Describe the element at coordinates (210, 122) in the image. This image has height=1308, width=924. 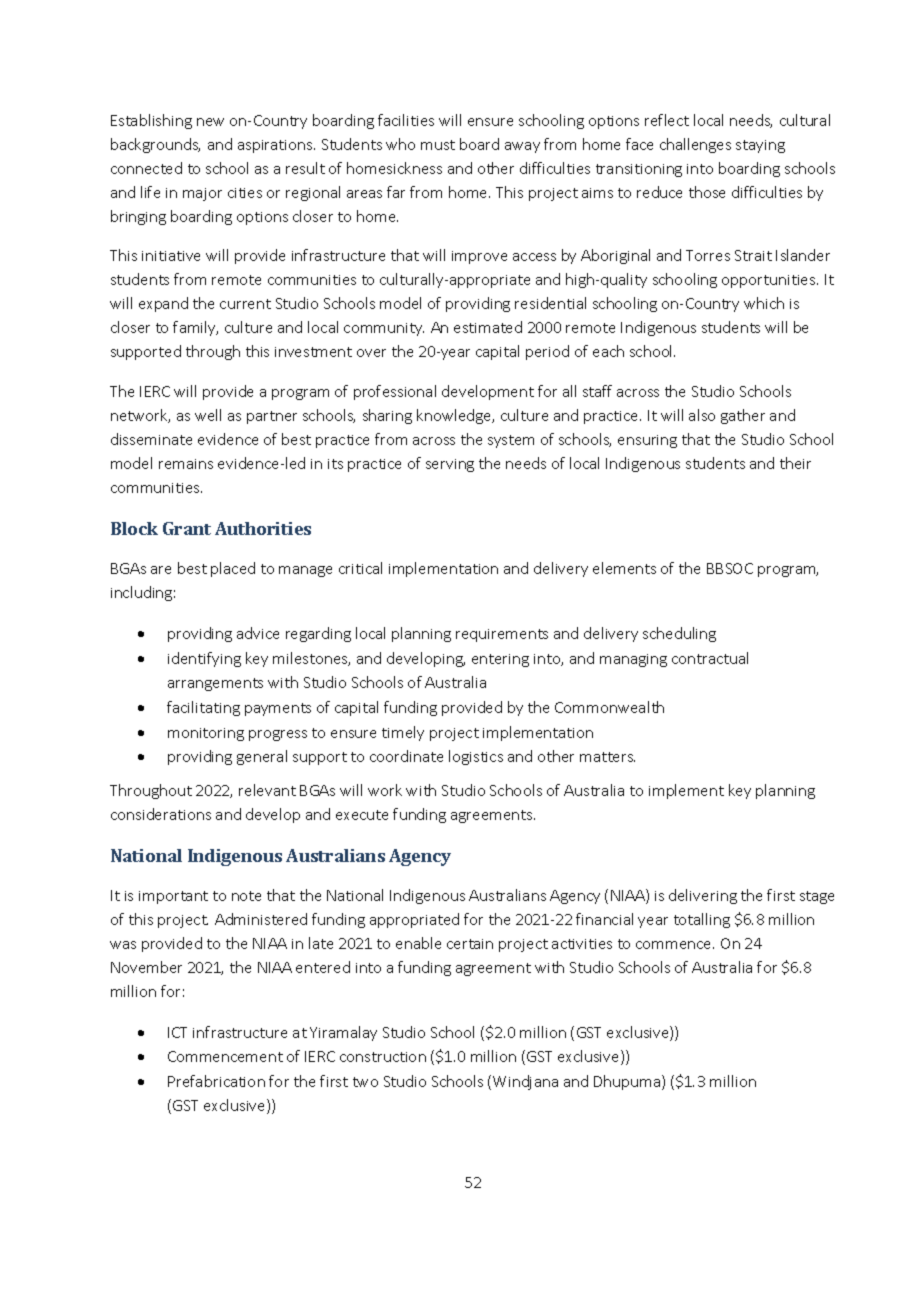
I see `new` at that location.
